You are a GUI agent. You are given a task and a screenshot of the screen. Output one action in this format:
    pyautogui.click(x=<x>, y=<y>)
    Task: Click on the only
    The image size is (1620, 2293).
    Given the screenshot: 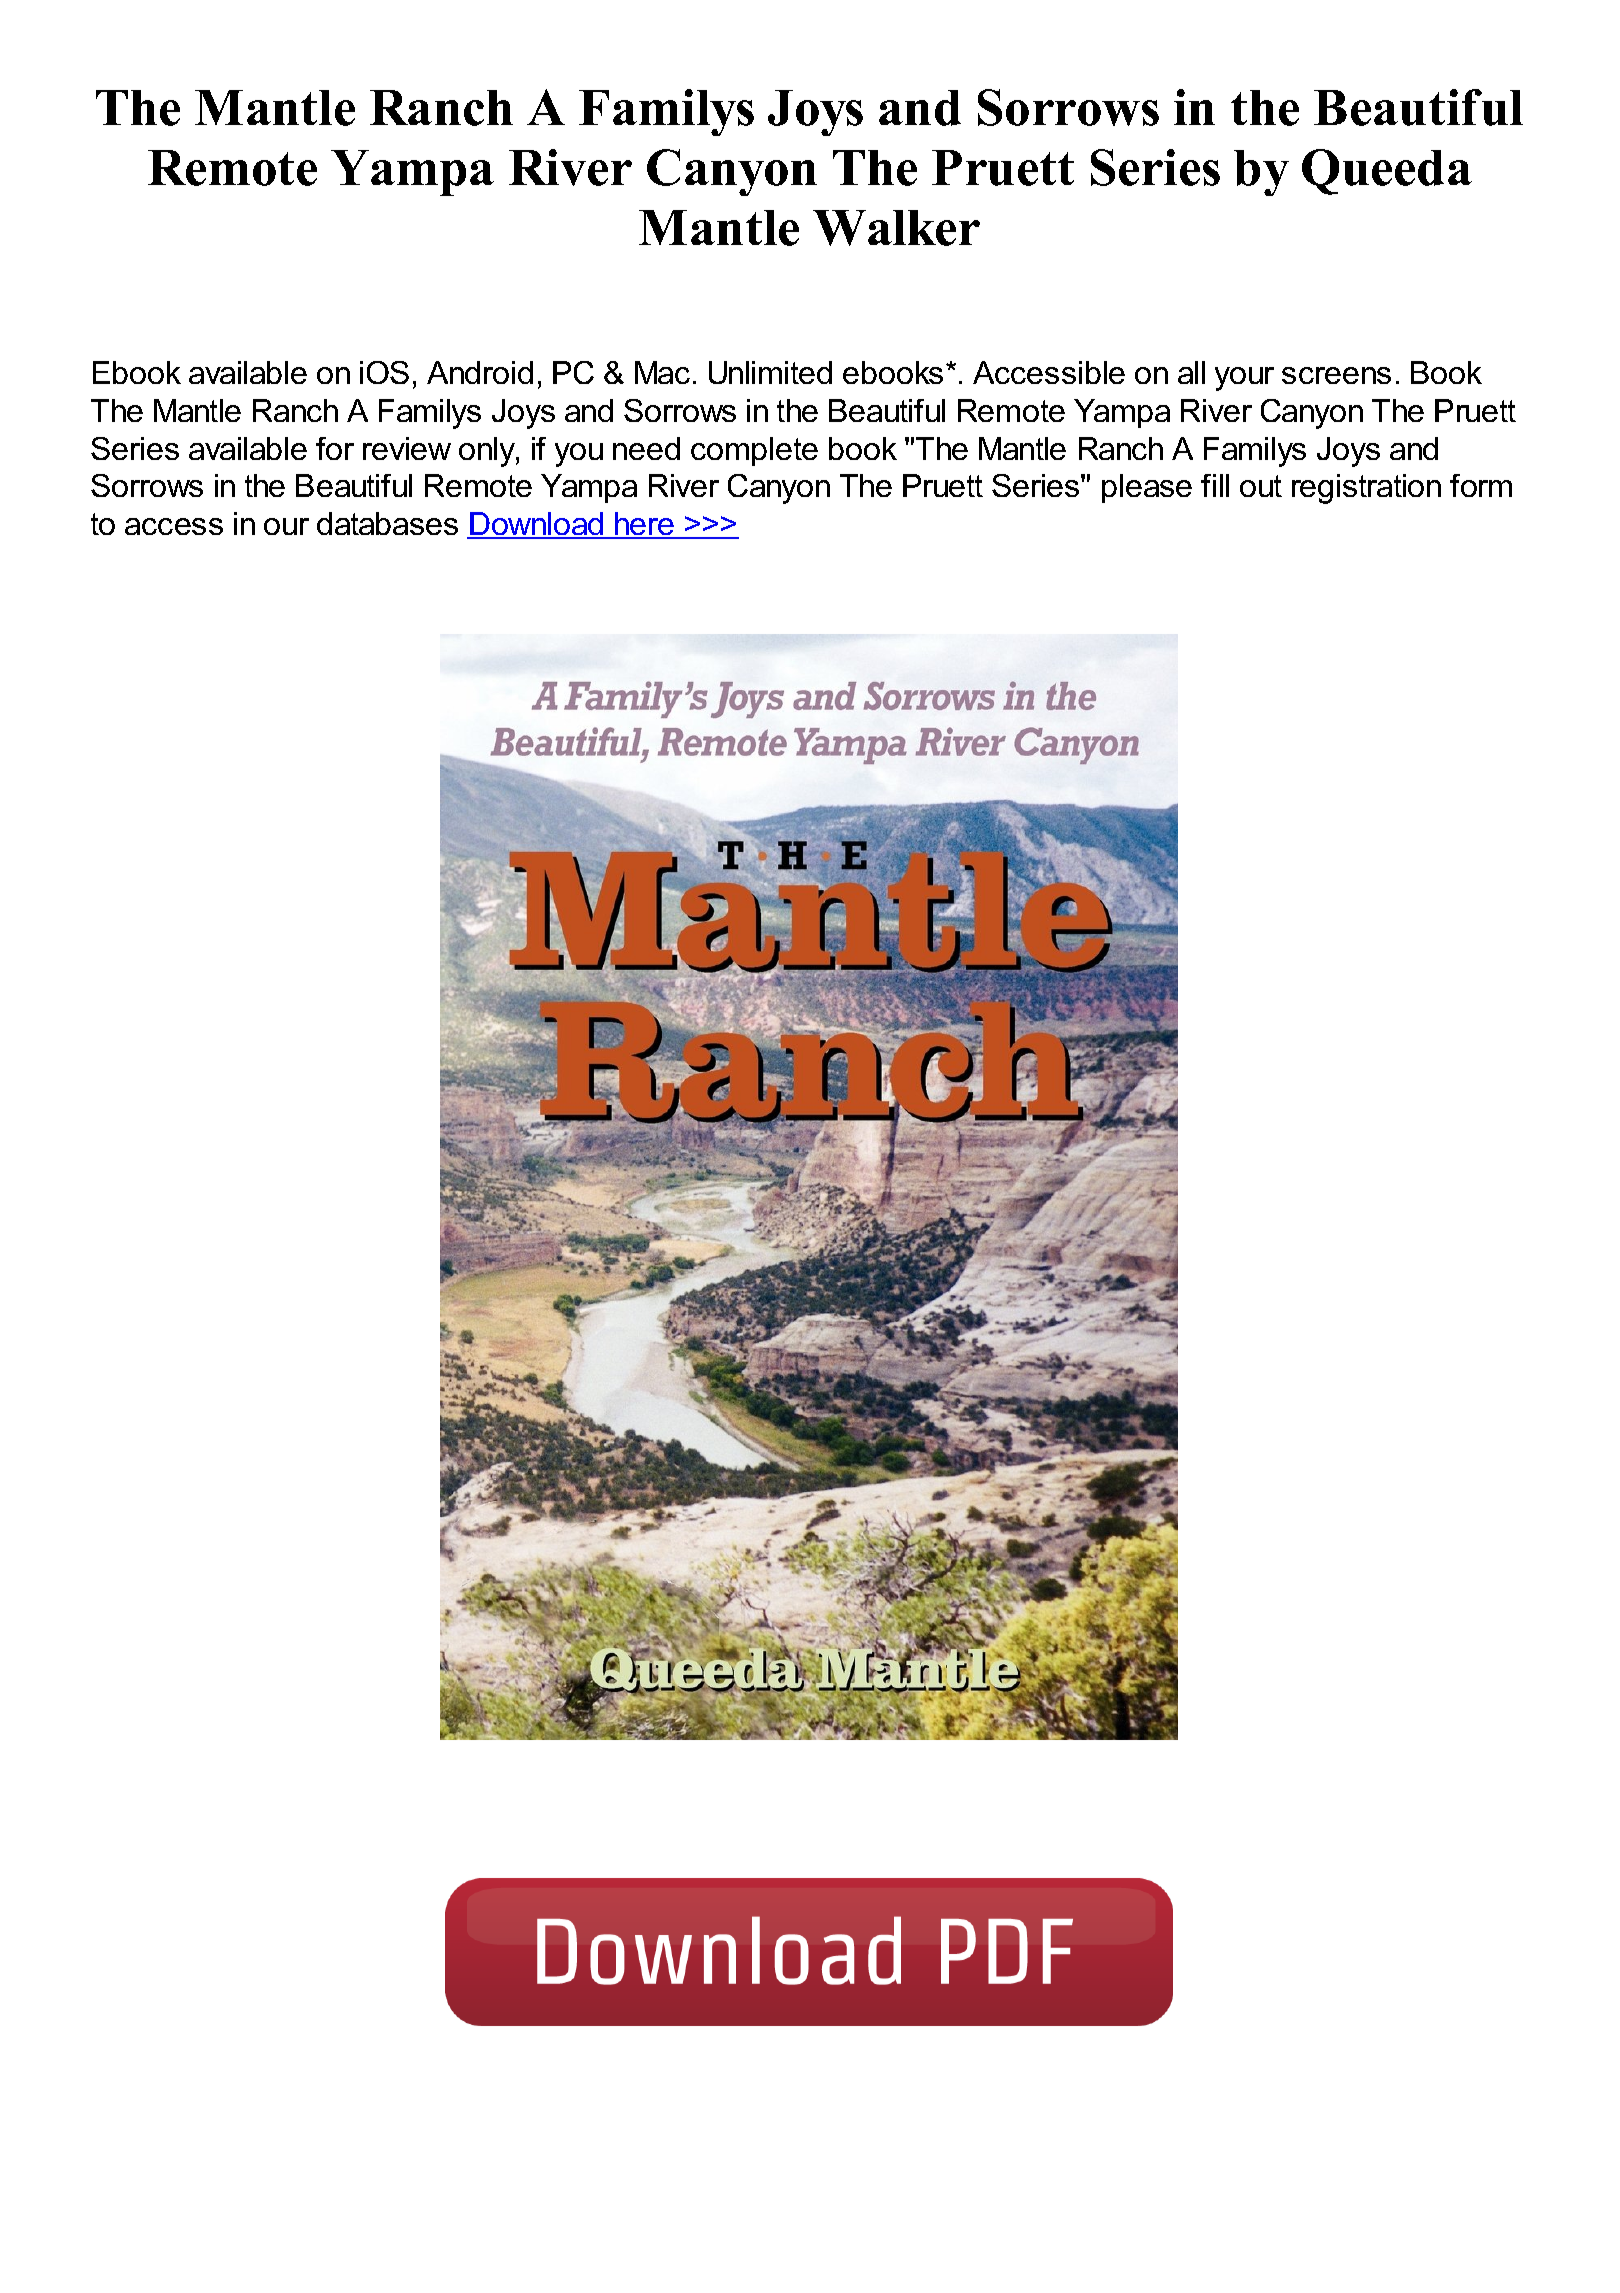 What is the action you would take?
    pyautogui.click(x=488, y=452)
